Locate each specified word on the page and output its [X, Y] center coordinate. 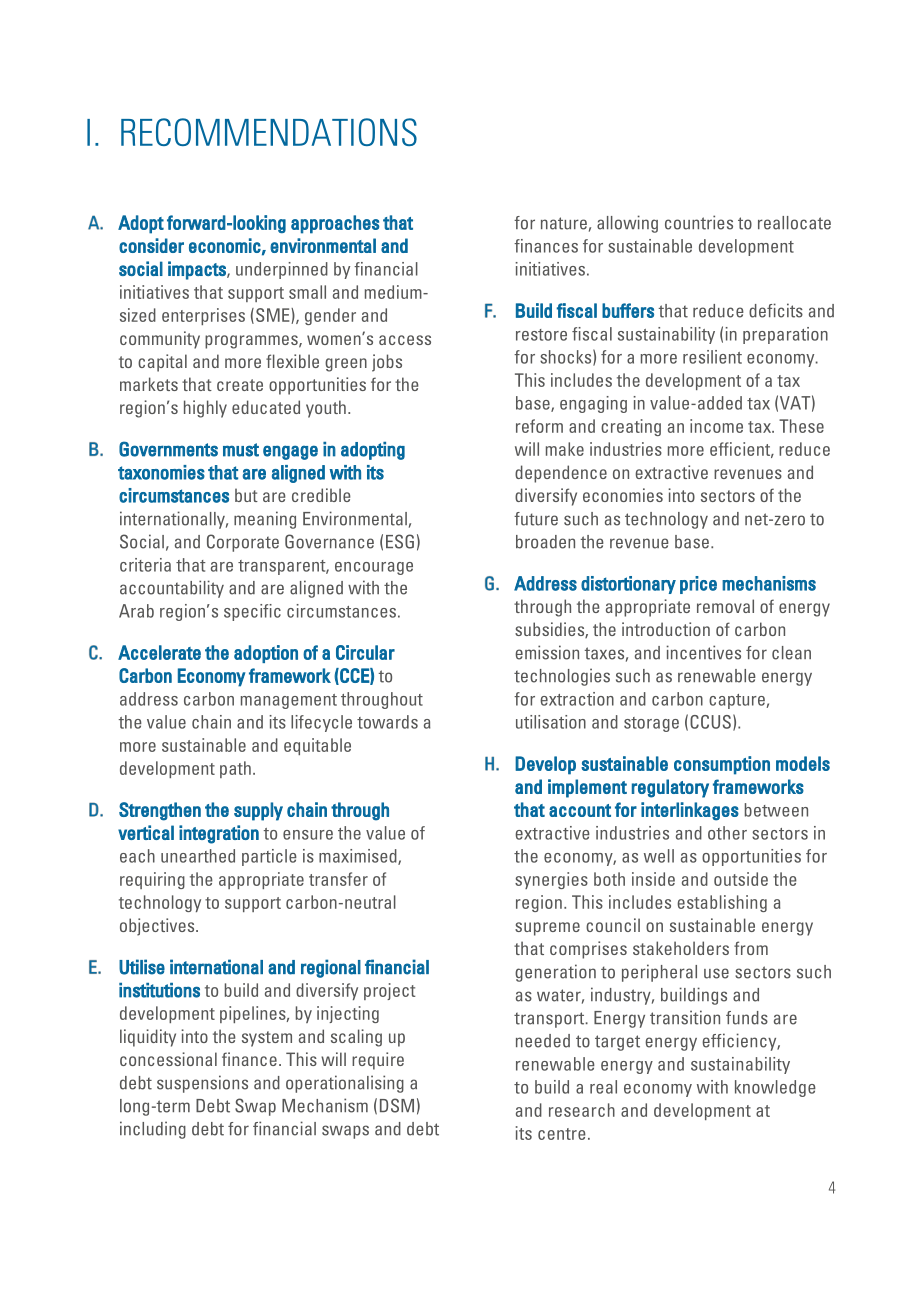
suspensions [202, 1084]
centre [562, 1134]
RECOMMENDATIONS [269, 132]
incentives [703, 652]
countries [699, 222]
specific [252, 612]
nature [564, 223]
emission [547, 652]
